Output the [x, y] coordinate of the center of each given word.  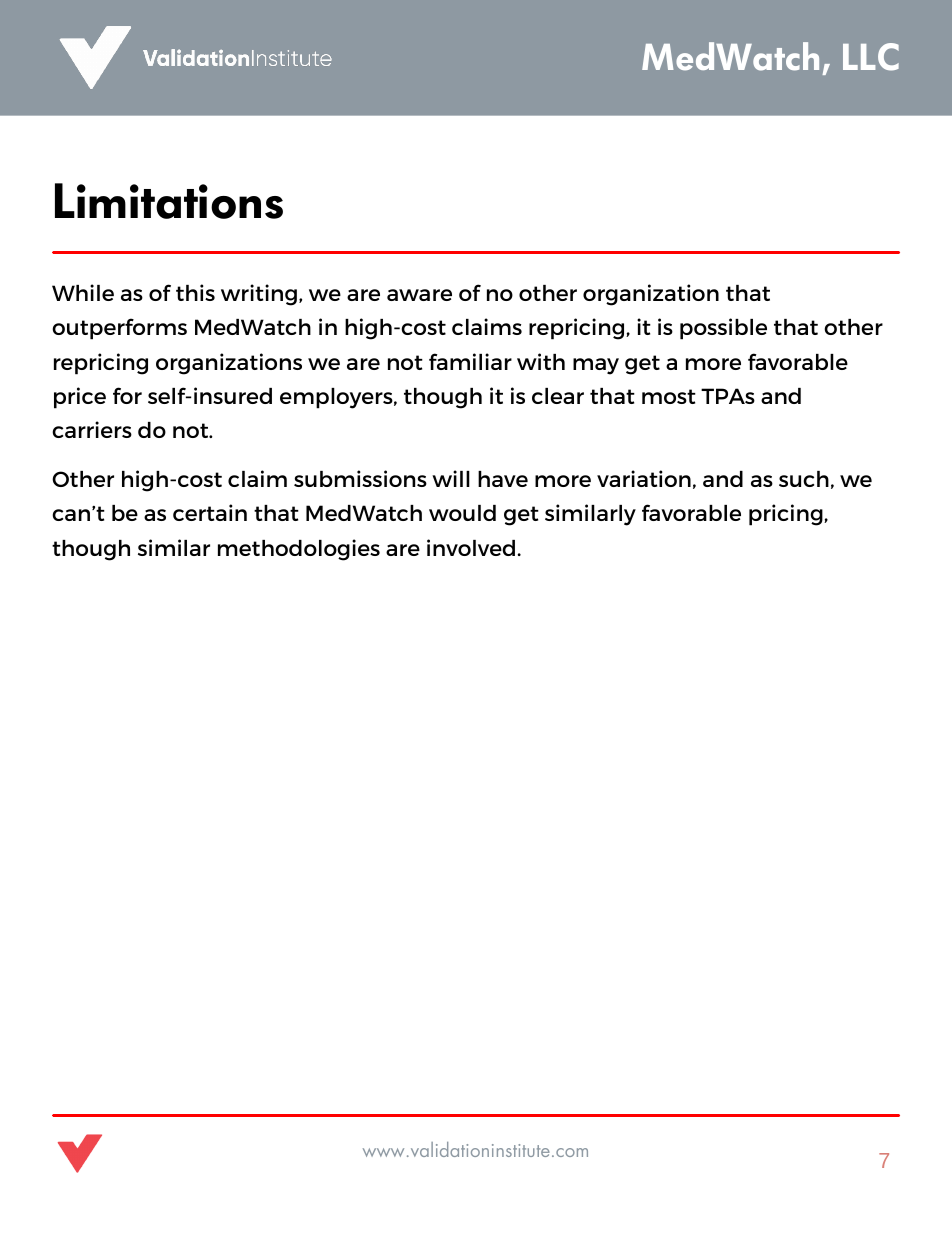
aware [419, 295]
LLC [871, 57]
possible [723, 329]
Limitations [169, 201]
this [195, 292]
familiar [470, 361]
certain [210, 512]
